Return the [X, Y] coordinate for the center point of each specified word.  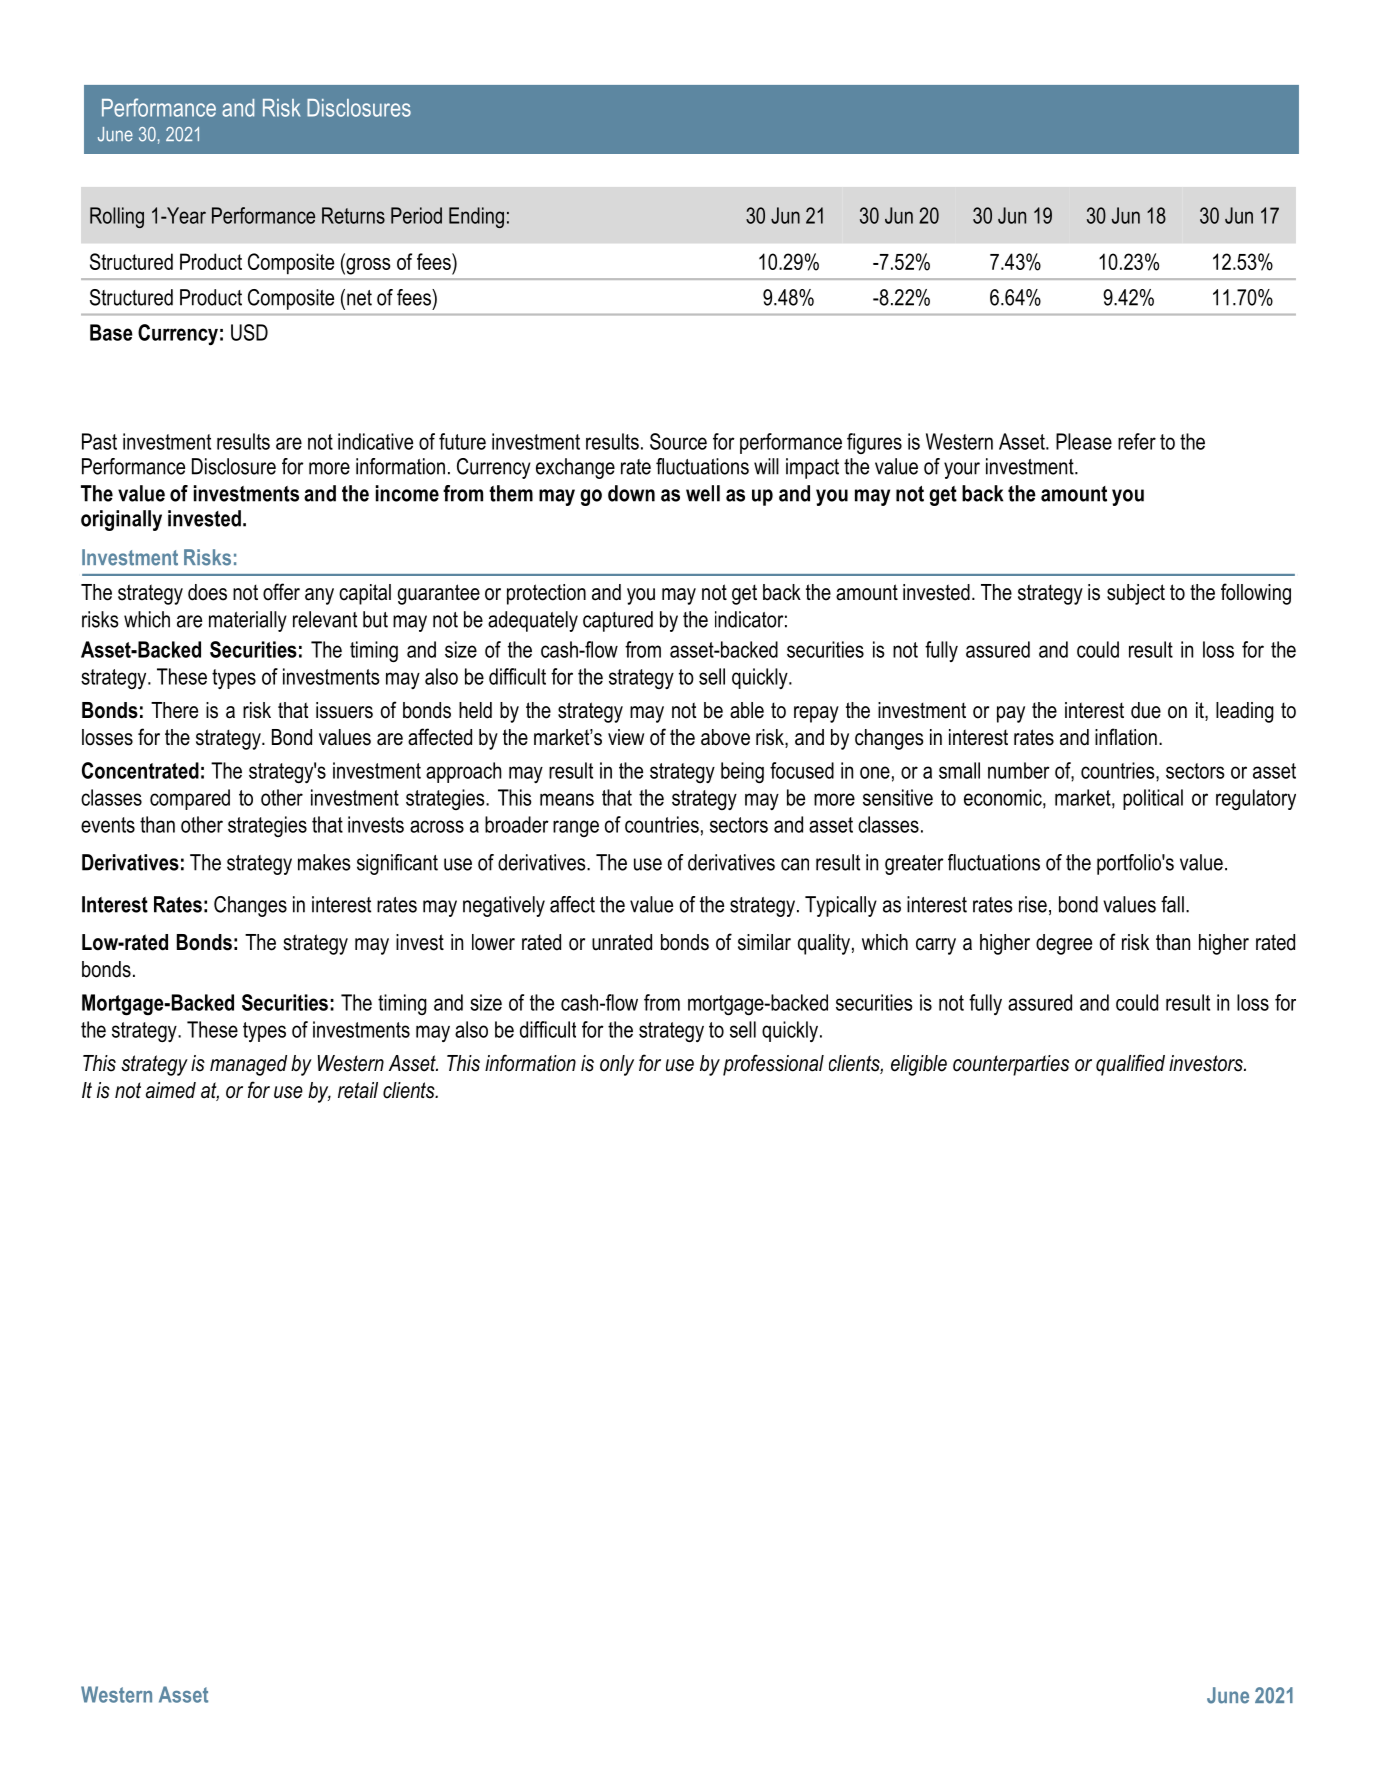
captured [618, 621]
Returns [353, 215]
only [617, 1065]
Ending [476, 217]
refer [1137, 441]
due [1146, 710]
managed [248, 1065]
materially [248, 621]
